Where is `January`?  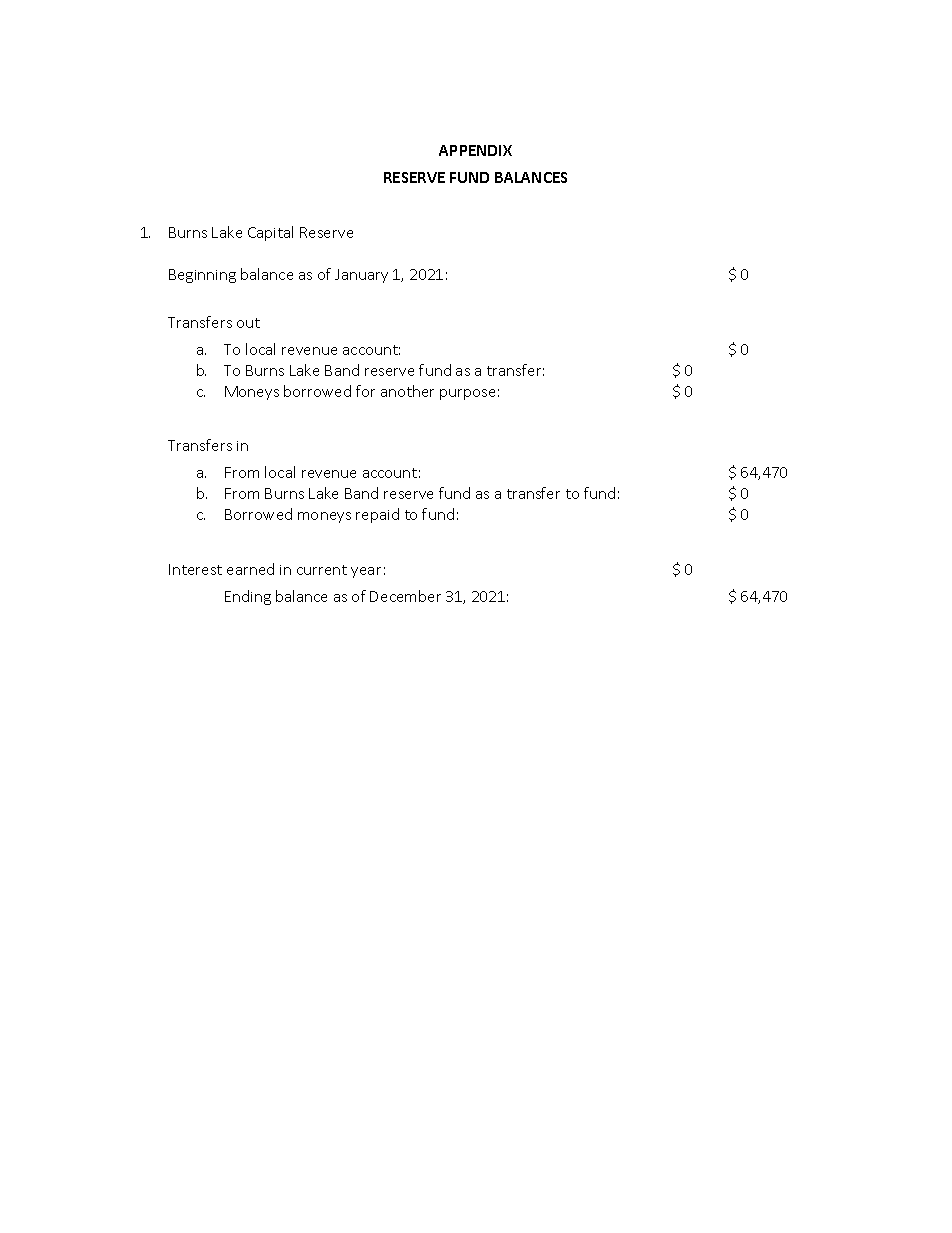
January is located at coordinates (361, 276).
